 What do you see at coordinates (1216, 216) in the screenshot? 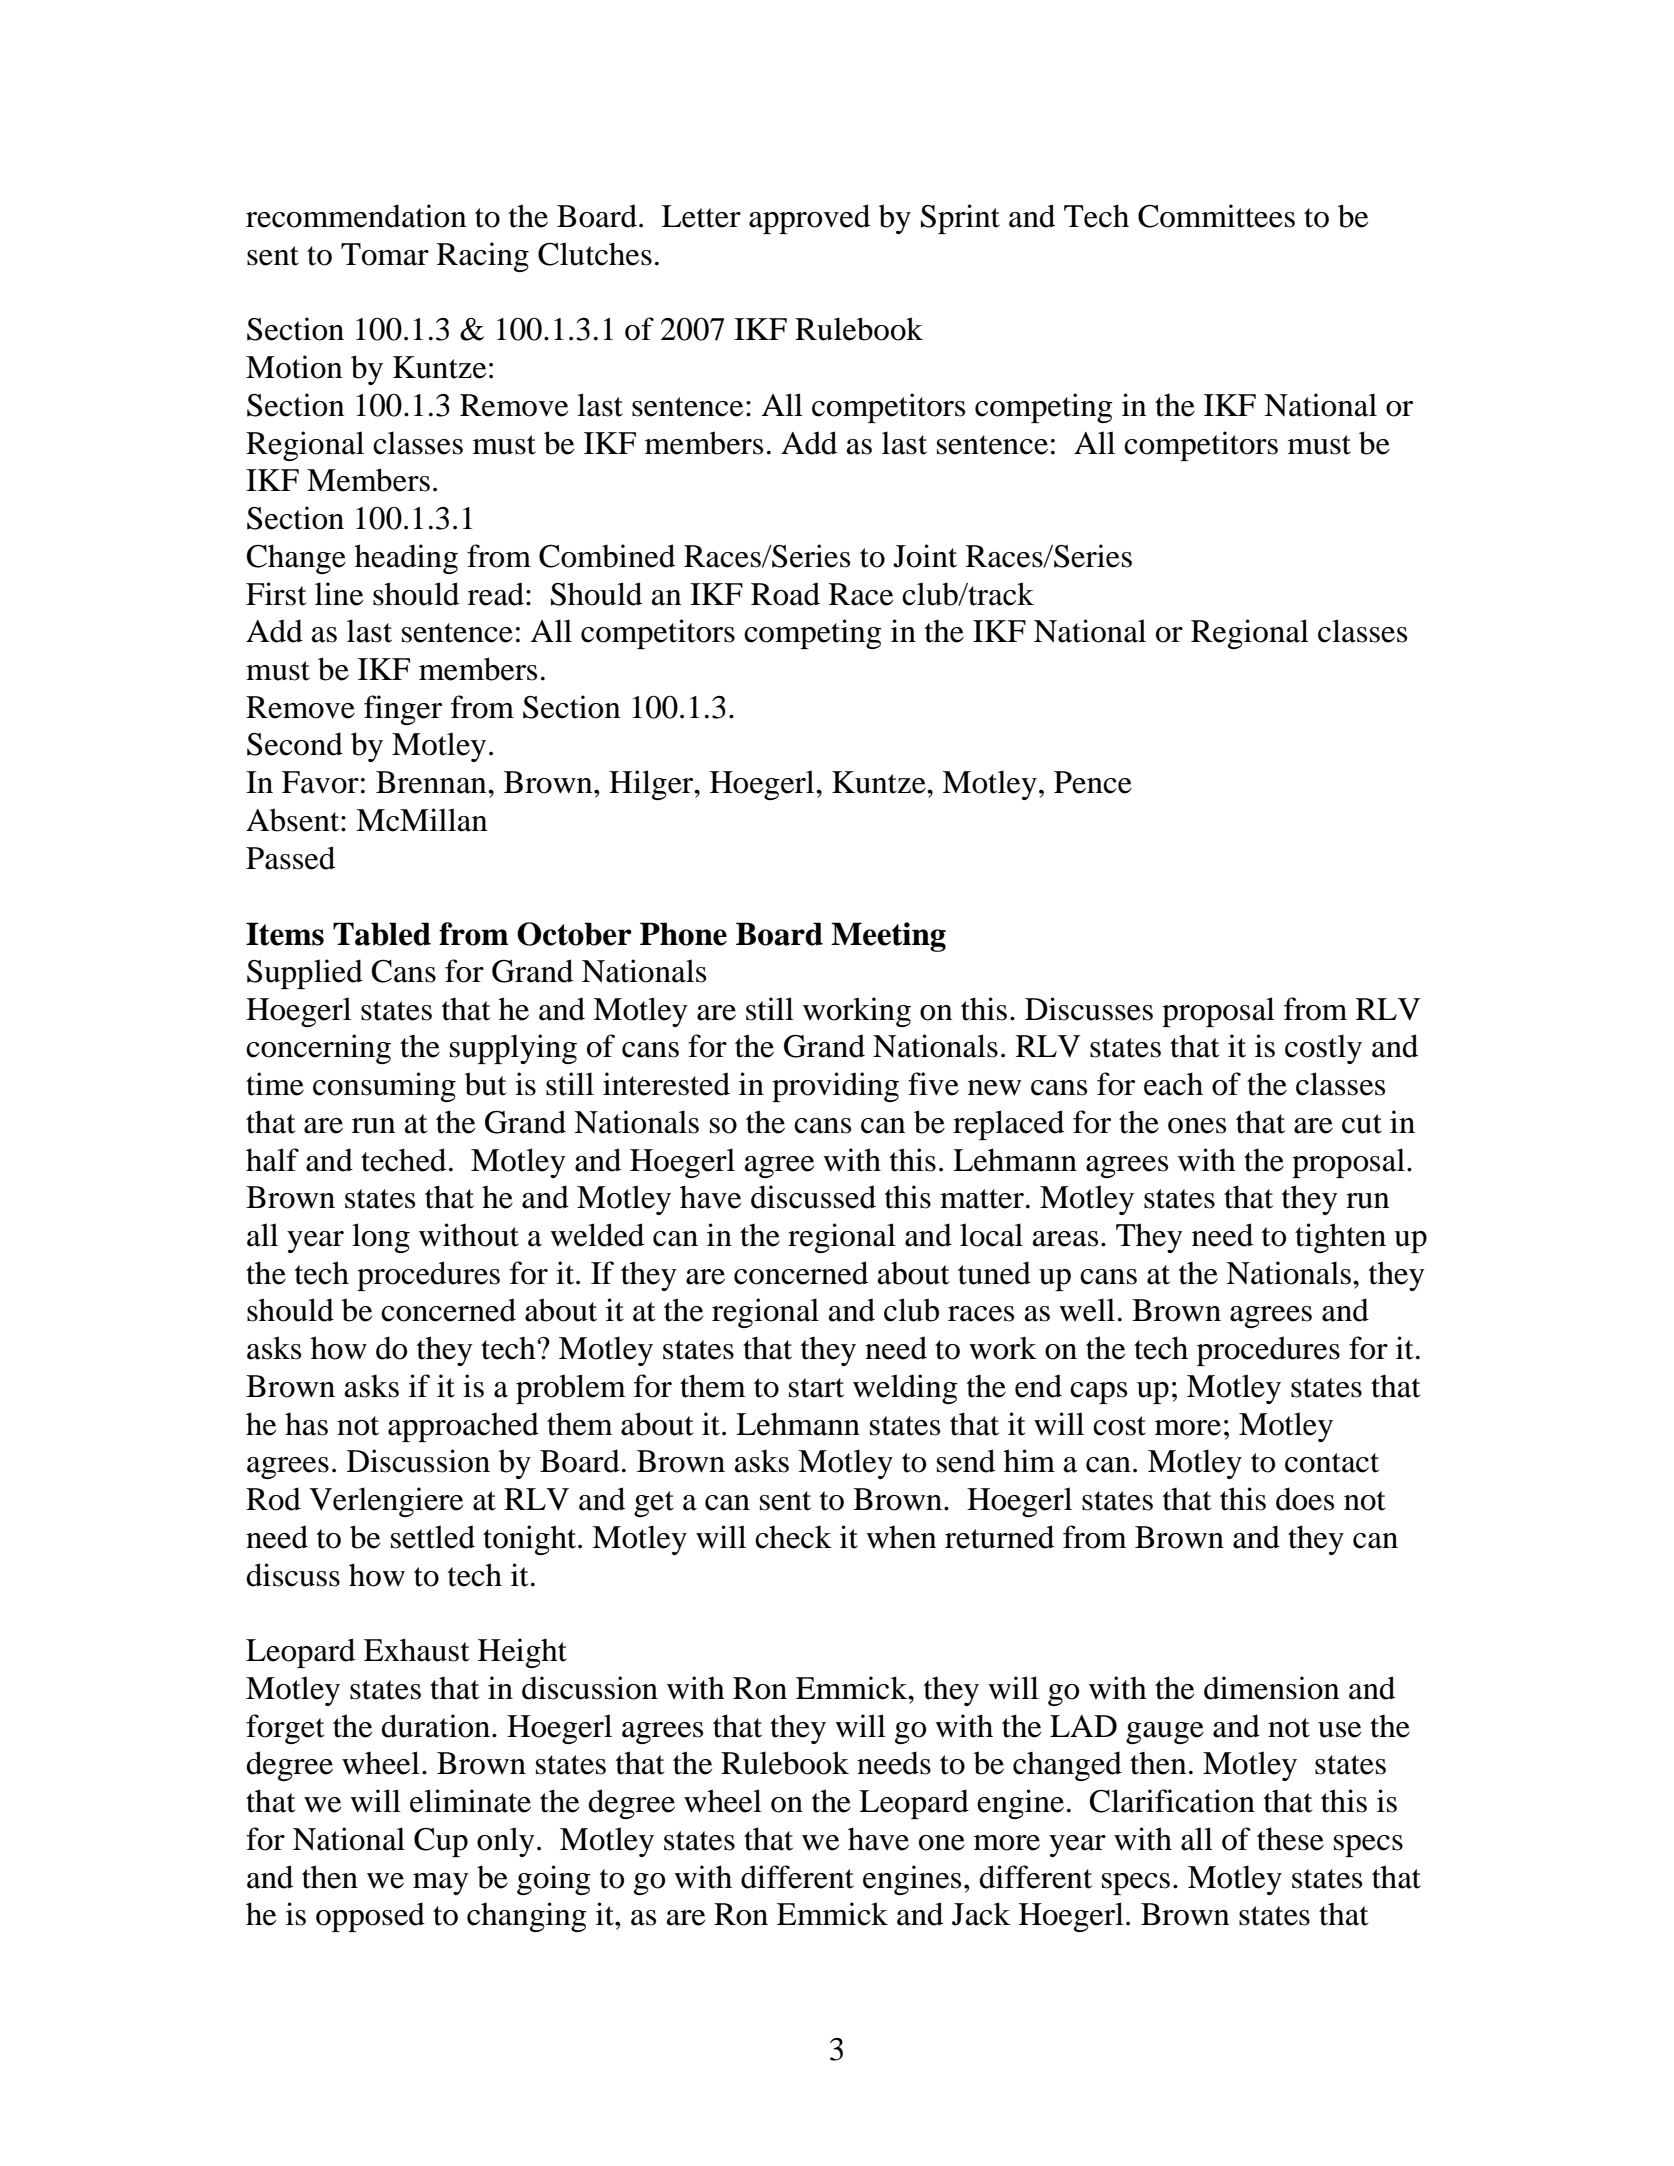
I see `Committees` at bounding box center [1216, 216].
